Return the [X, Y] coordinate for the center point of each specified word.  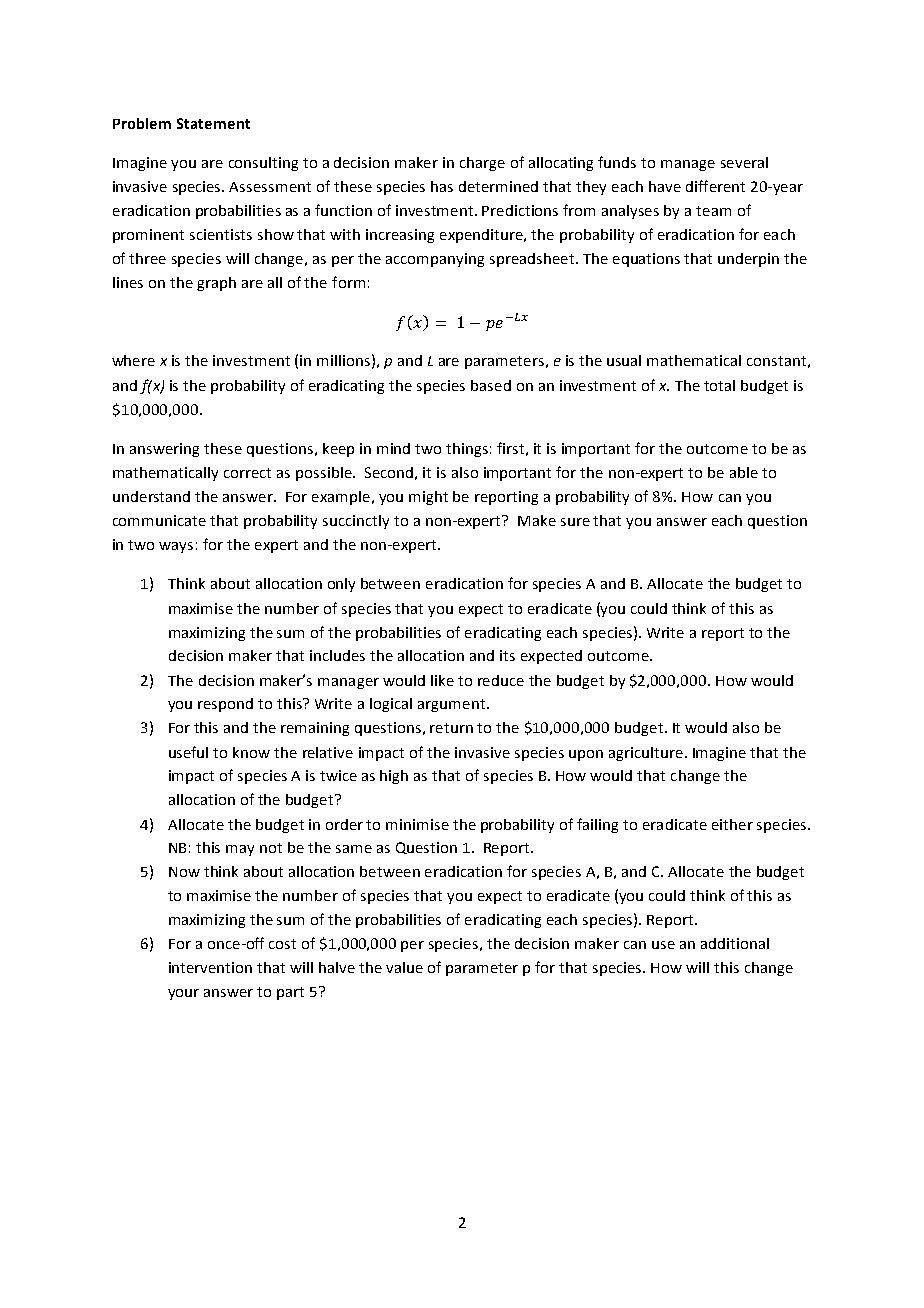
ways [176, 547]
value [404, 967]
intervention [210, 967]
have [665, 186]
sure [575, 522]
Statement [213, 123]
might [428, 498]
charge [482, 164]
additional [735, 943]
